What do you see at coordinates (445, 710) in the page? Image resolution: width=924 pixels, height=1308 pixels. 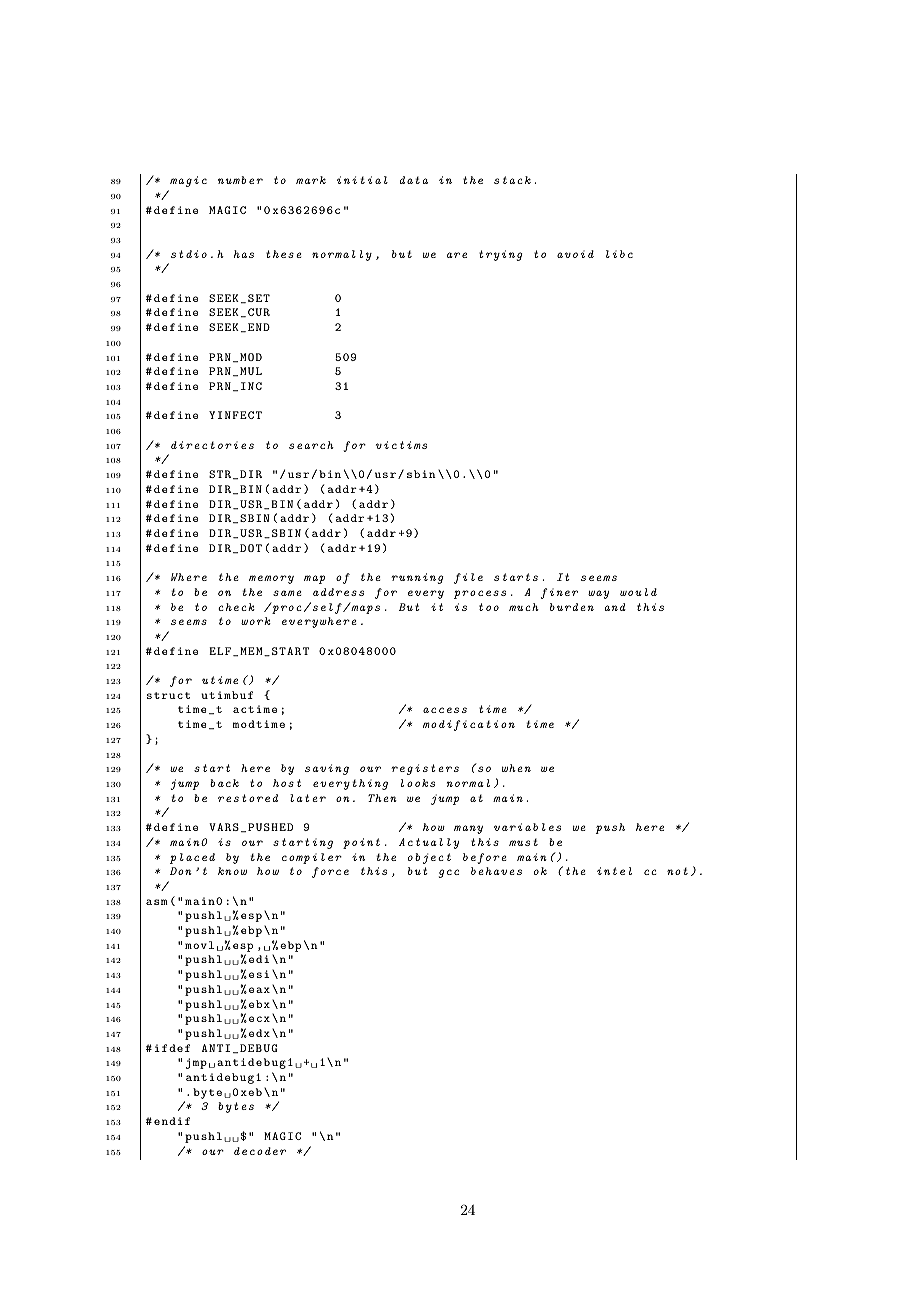 I see `access` at bounding box center [445, 710].
